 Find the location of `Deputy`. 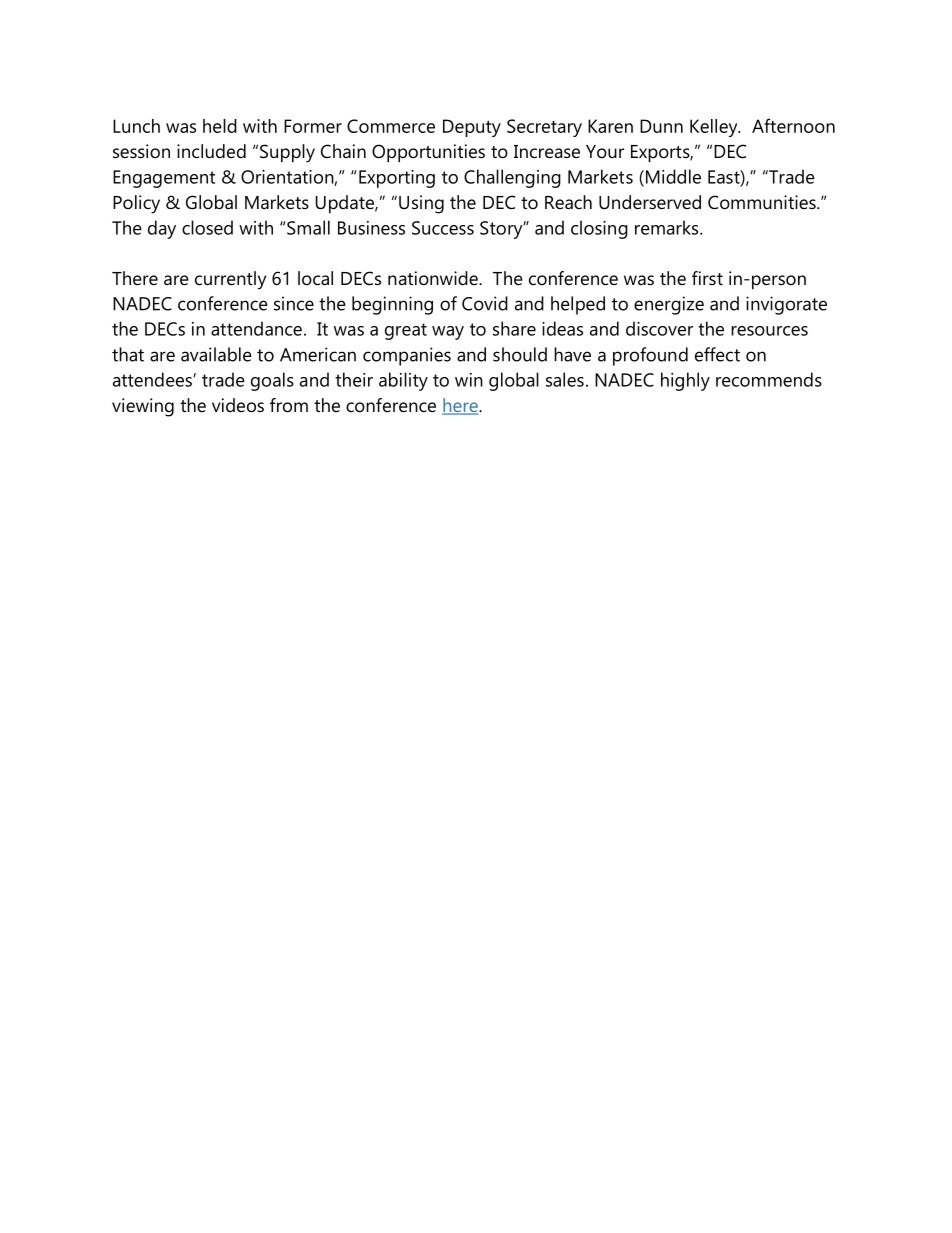

Deputy is located at coordinates (472, 128).
